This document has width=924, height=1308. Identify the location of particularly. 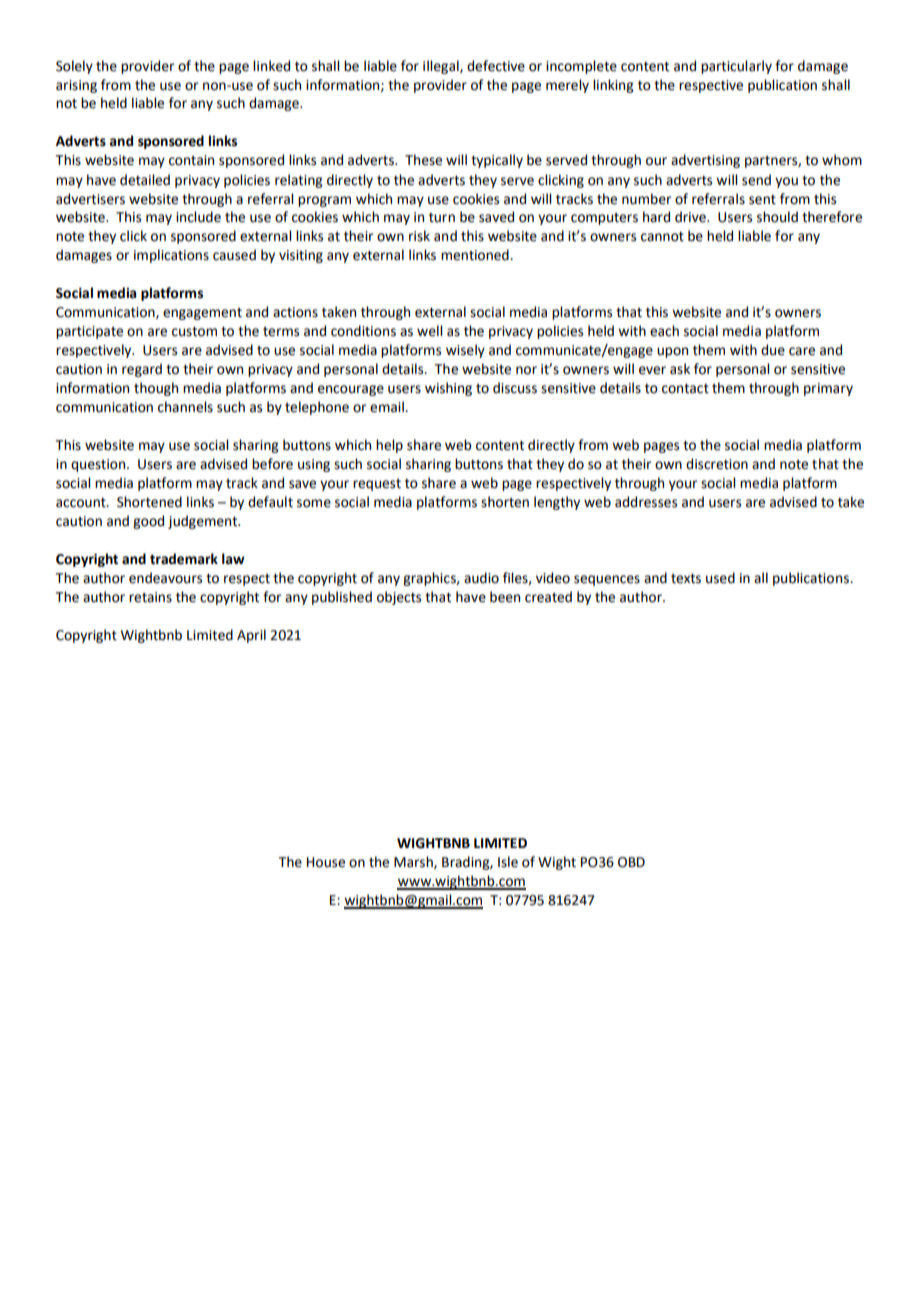
(736, 67).
